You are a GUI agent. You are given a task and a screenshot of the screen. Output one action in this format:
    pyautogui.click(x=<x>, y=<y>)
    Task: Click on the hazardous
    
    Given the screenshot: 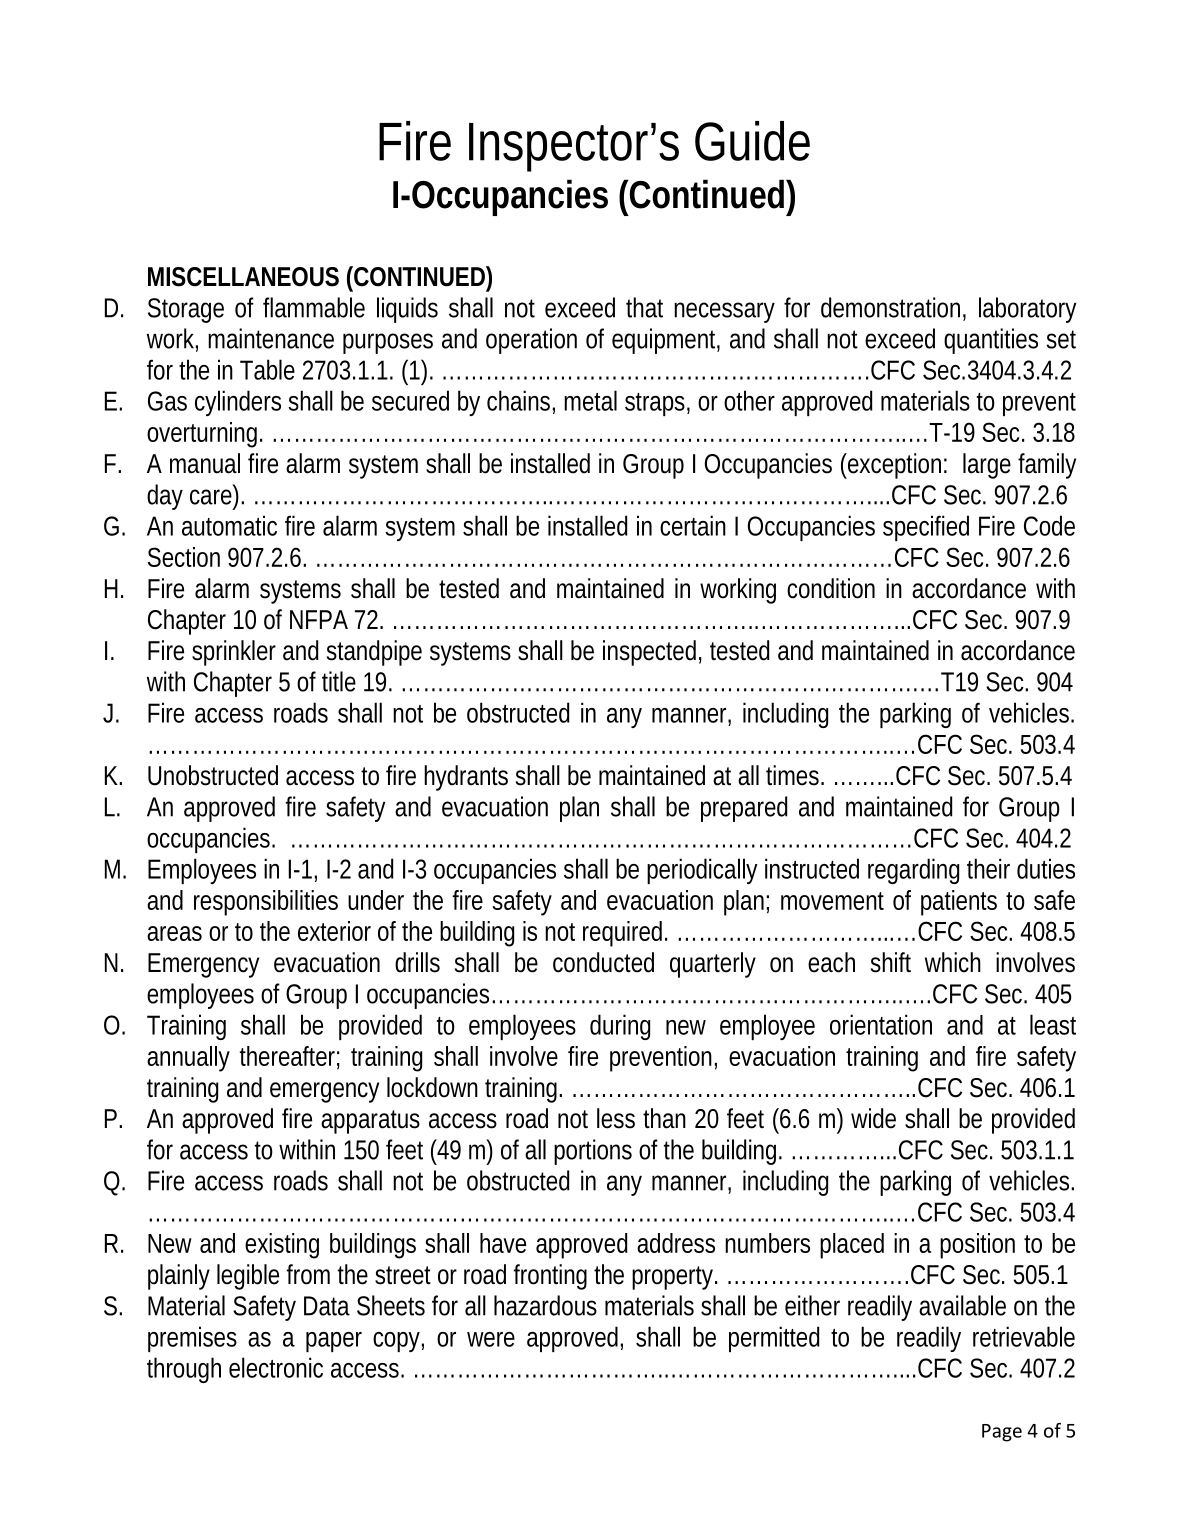 What is the action you would take?
    pyautogui.click(x=545, y=1305)
